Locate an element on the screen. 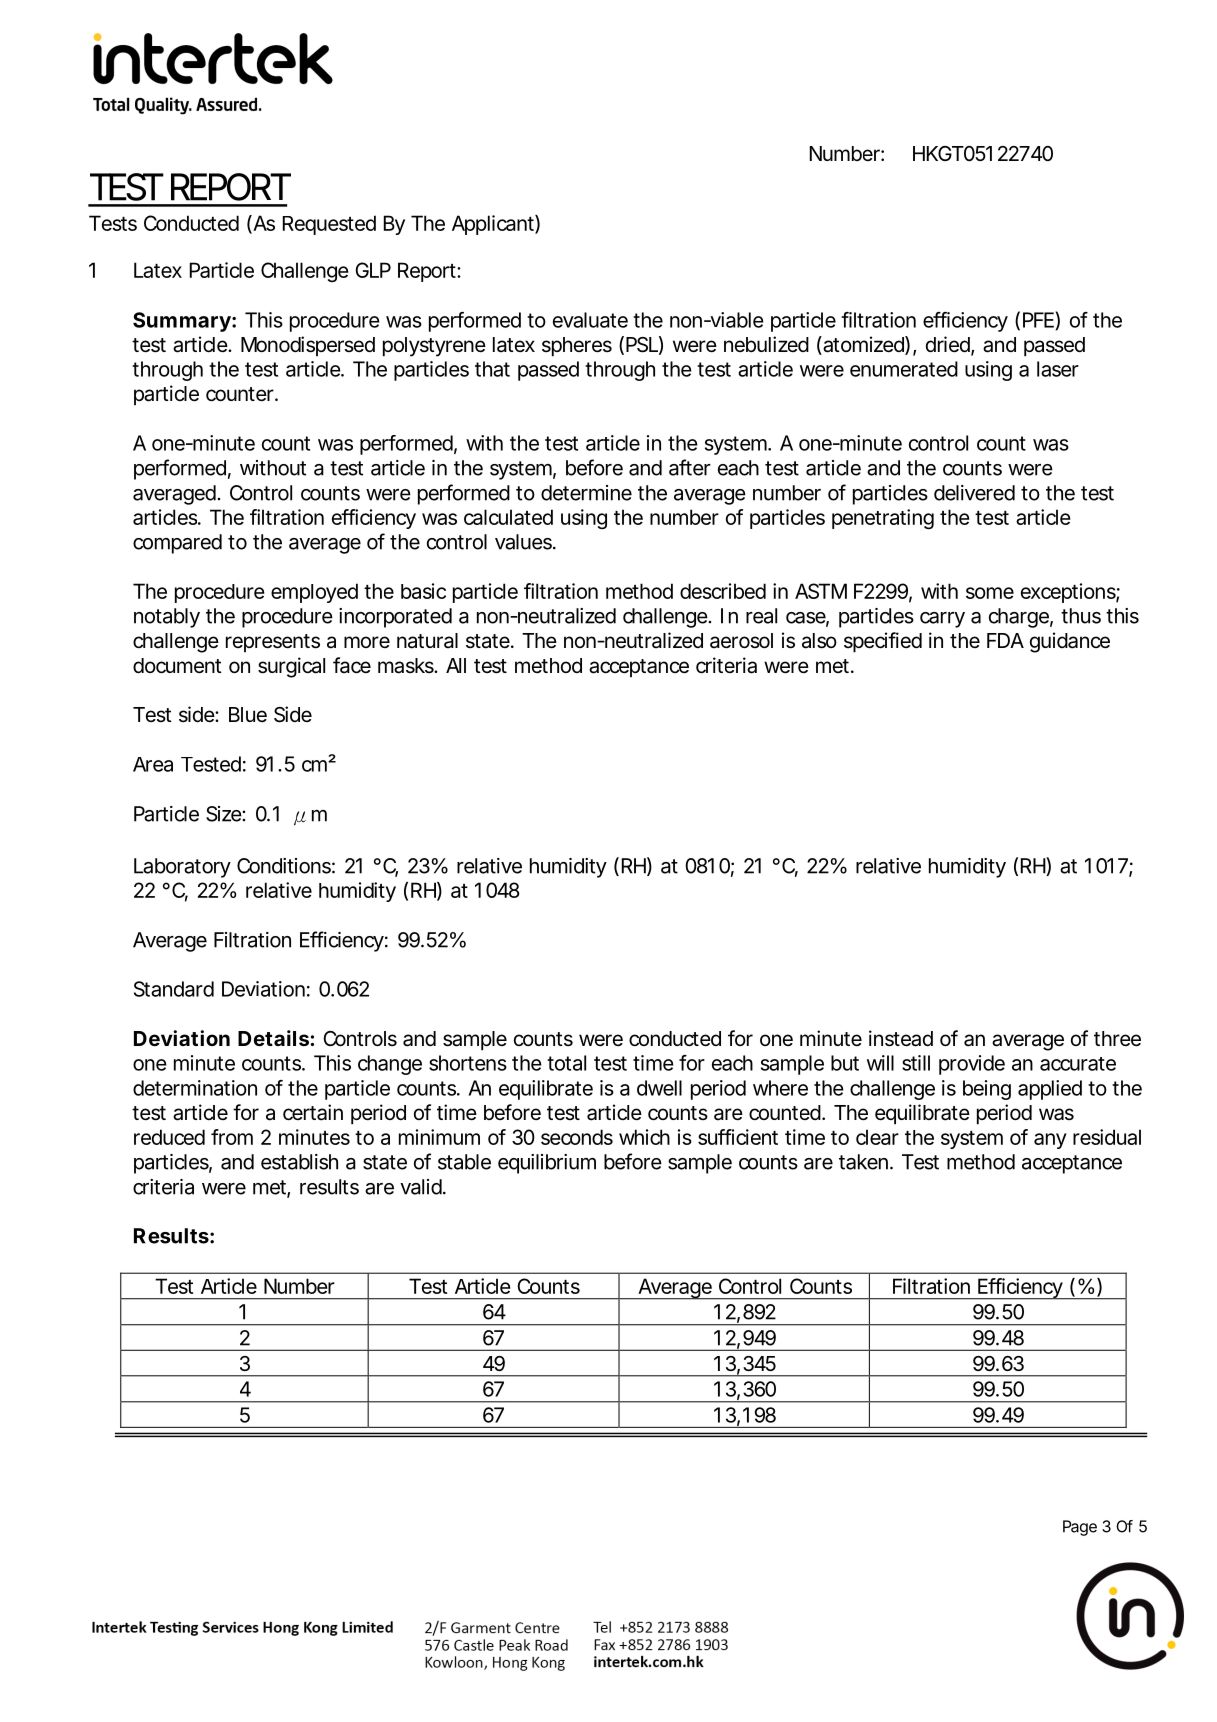 The width and height of the screenshot is (1217, 1722). evaluate is located at coordinates (590, 320).
